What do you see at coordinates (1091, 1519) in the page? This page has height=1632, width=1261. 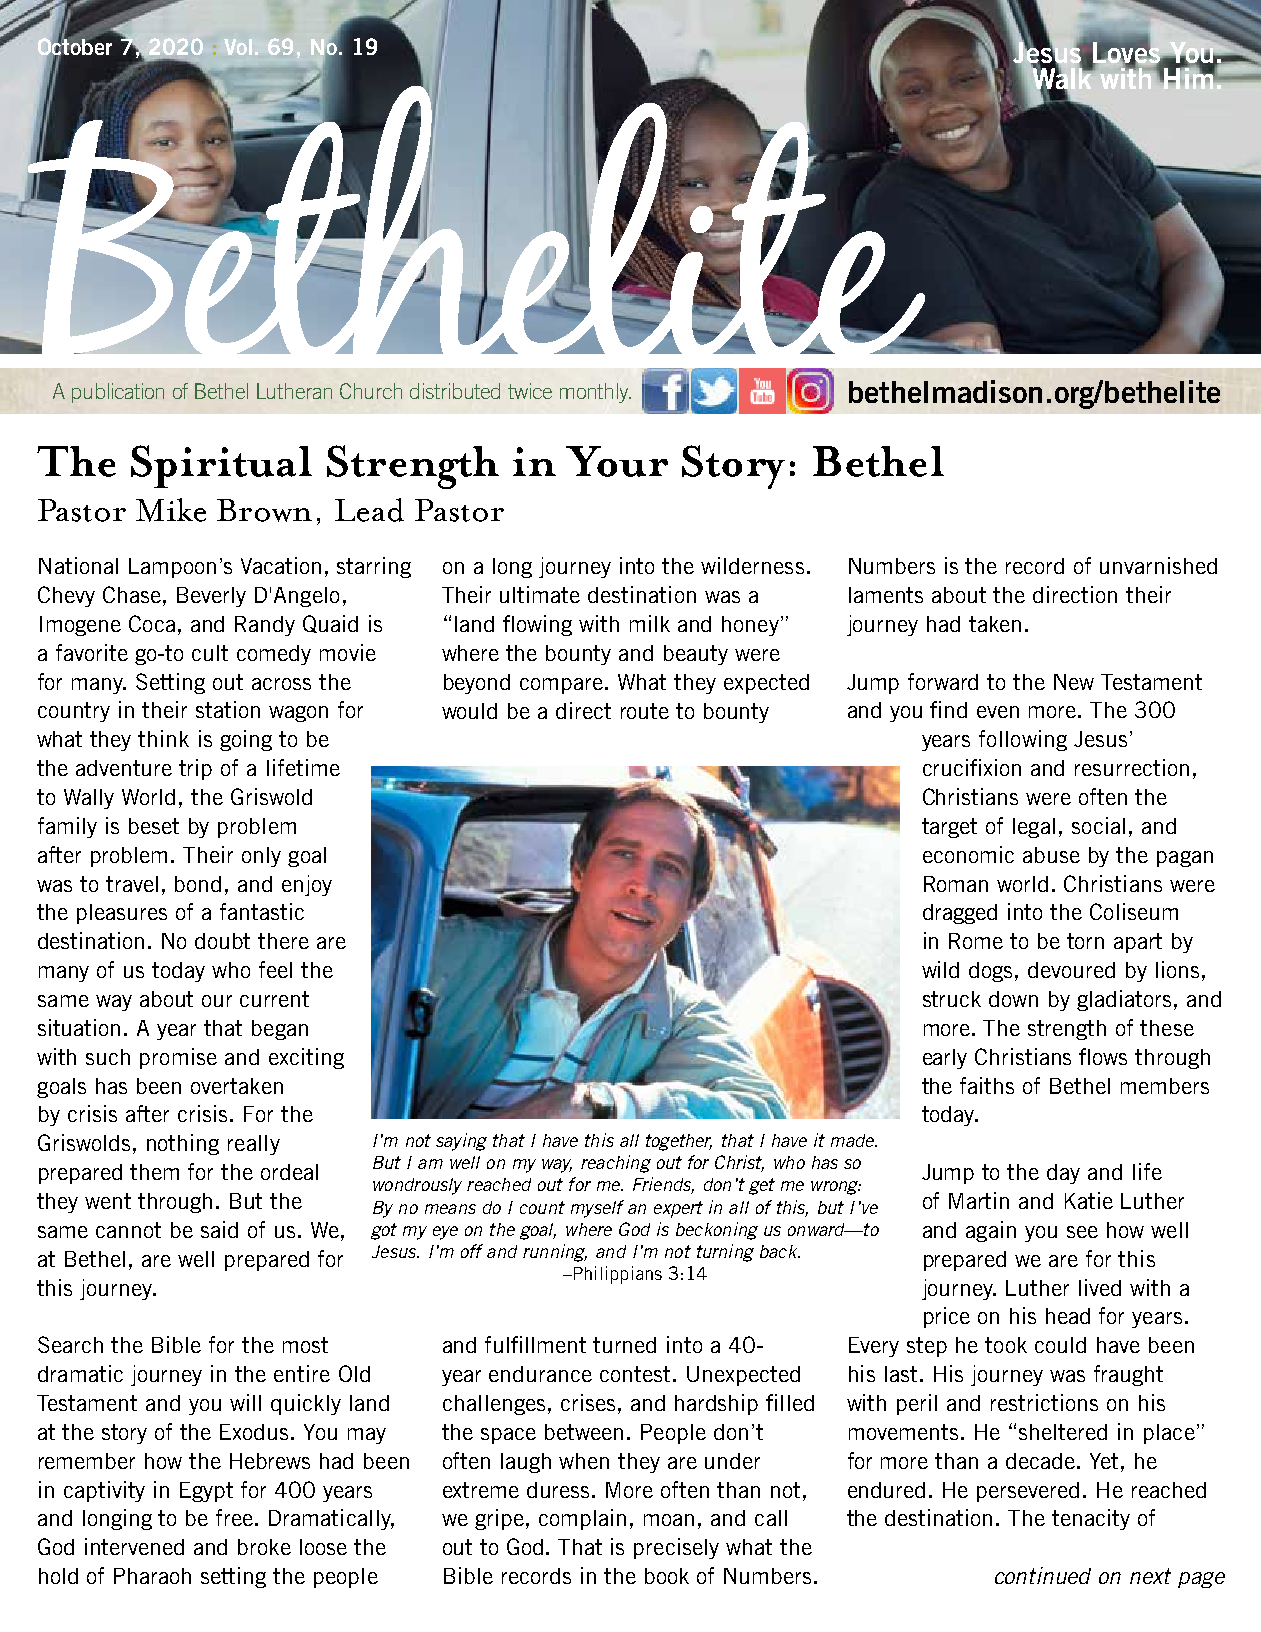 I see `tenacity` at bounding box center [1091, 1519].
